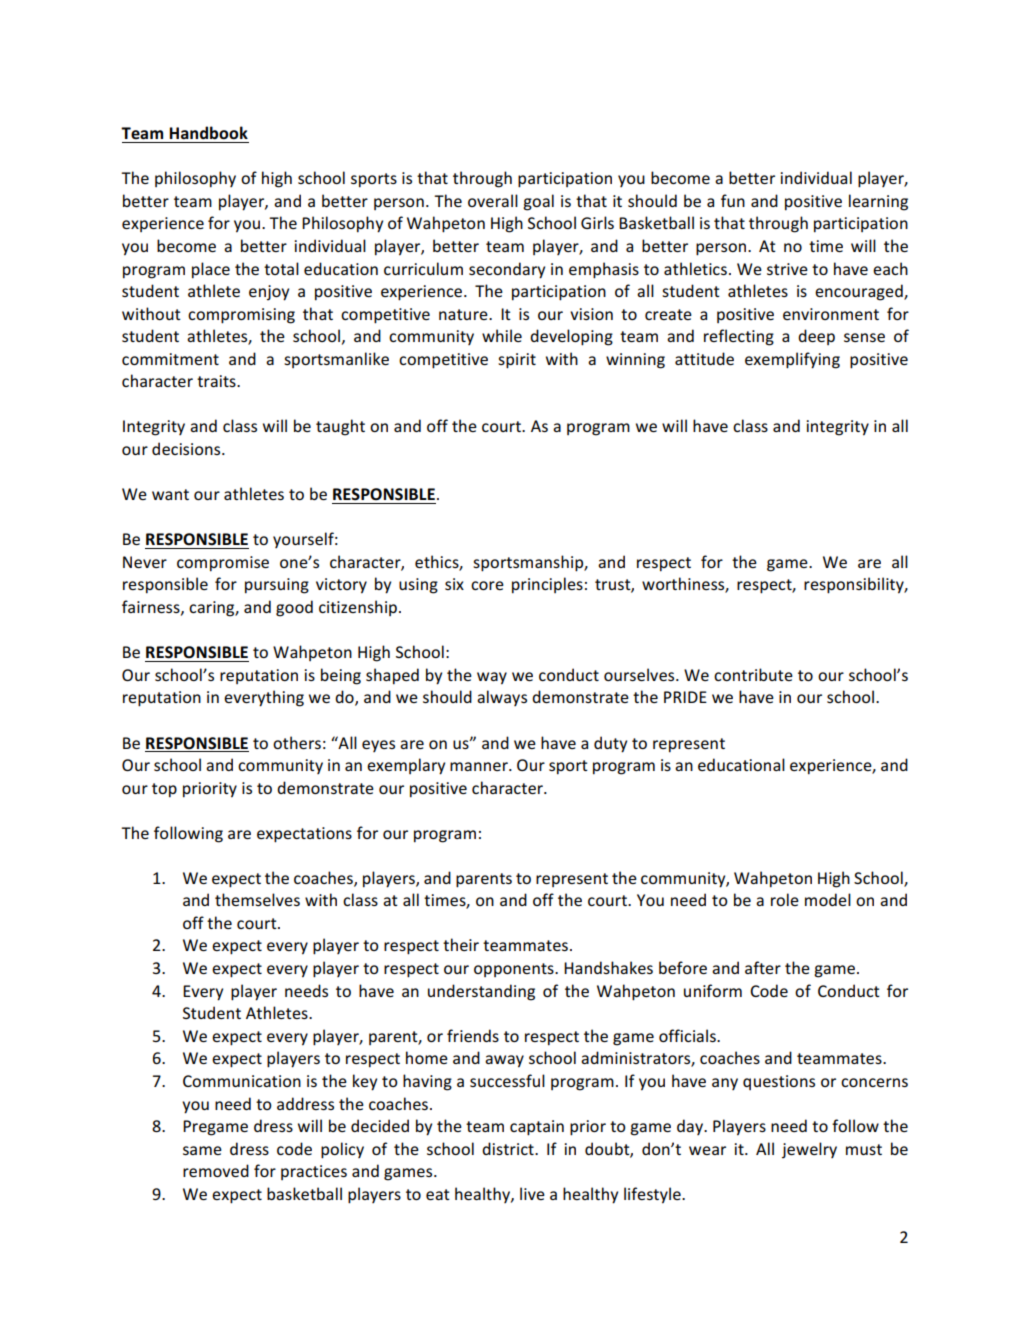 Image resolution: width=1029 pixels, height=1331 pixels. I want to click on fun, so click(733, 200).
